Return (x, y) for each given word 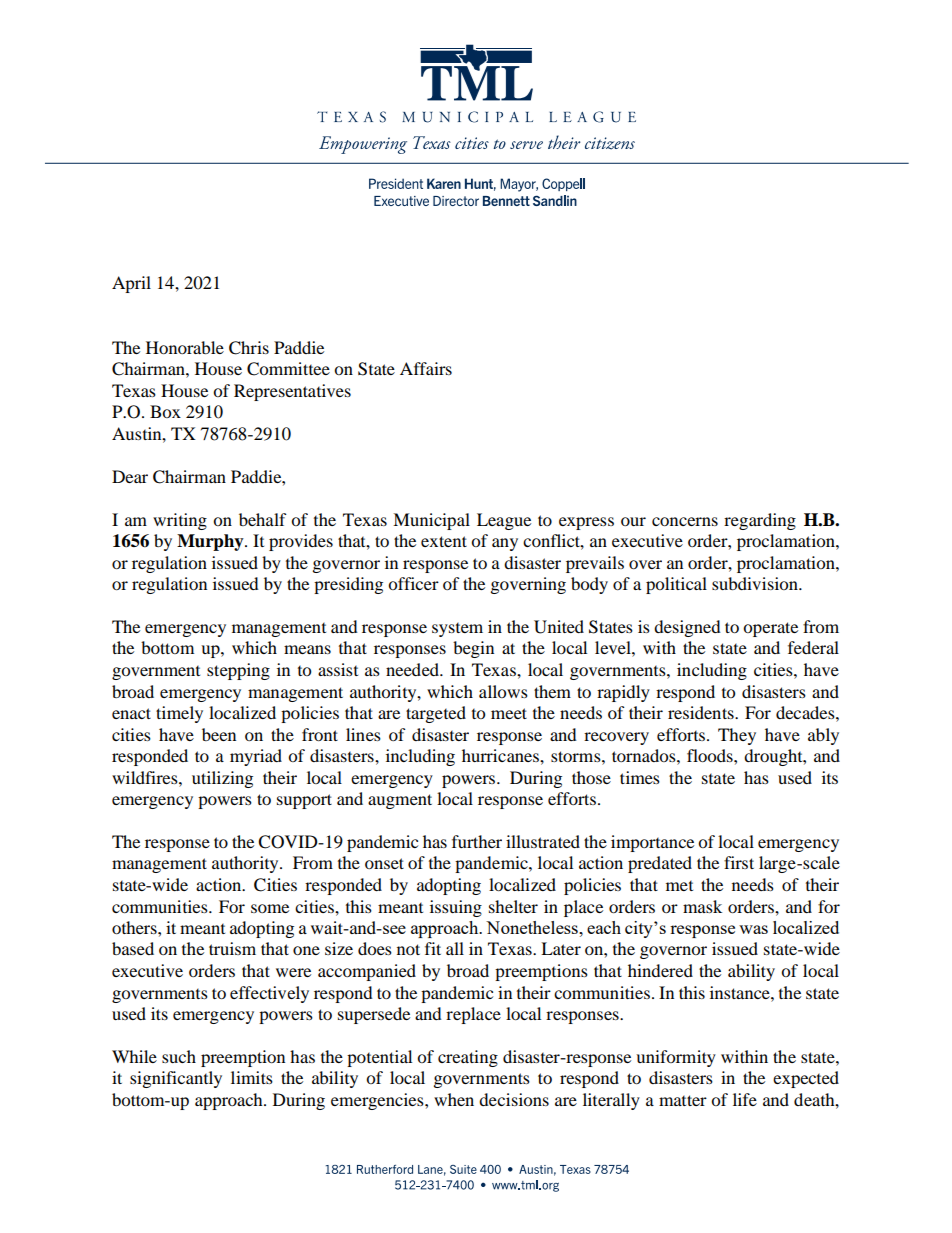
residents (702, 712)
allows (503, 691)
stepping (238, 671)
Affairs (426, 368)
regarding (760, 521)
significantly (176, 1079)
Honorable (185, 347)
